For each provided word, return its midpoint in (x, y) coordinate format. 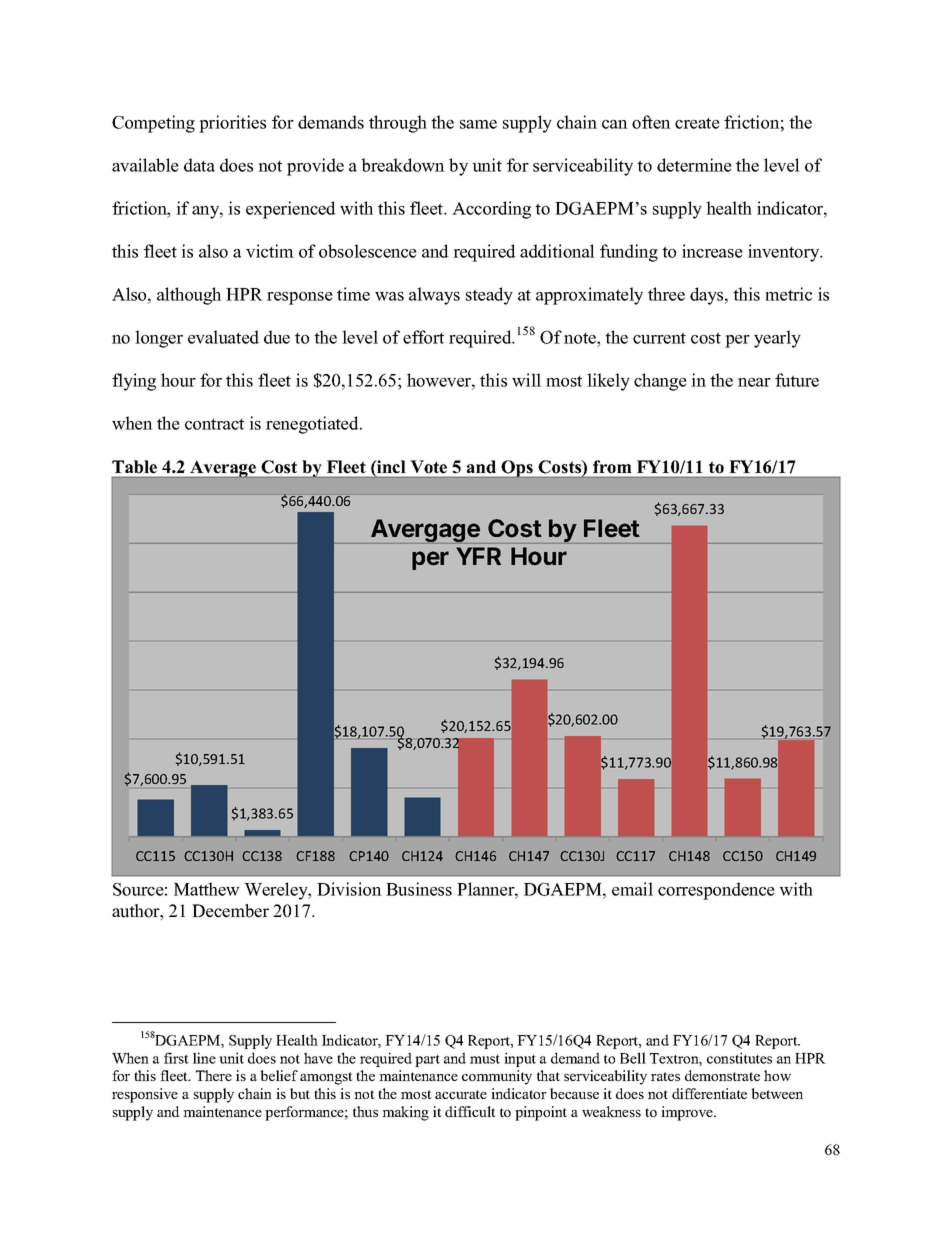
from (612, 467)
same (478, 124)
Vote (429, 467)
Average (223, 469)
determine (694, 165)
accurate (461, 1094)
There (214, 1075)
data (199, 165)
